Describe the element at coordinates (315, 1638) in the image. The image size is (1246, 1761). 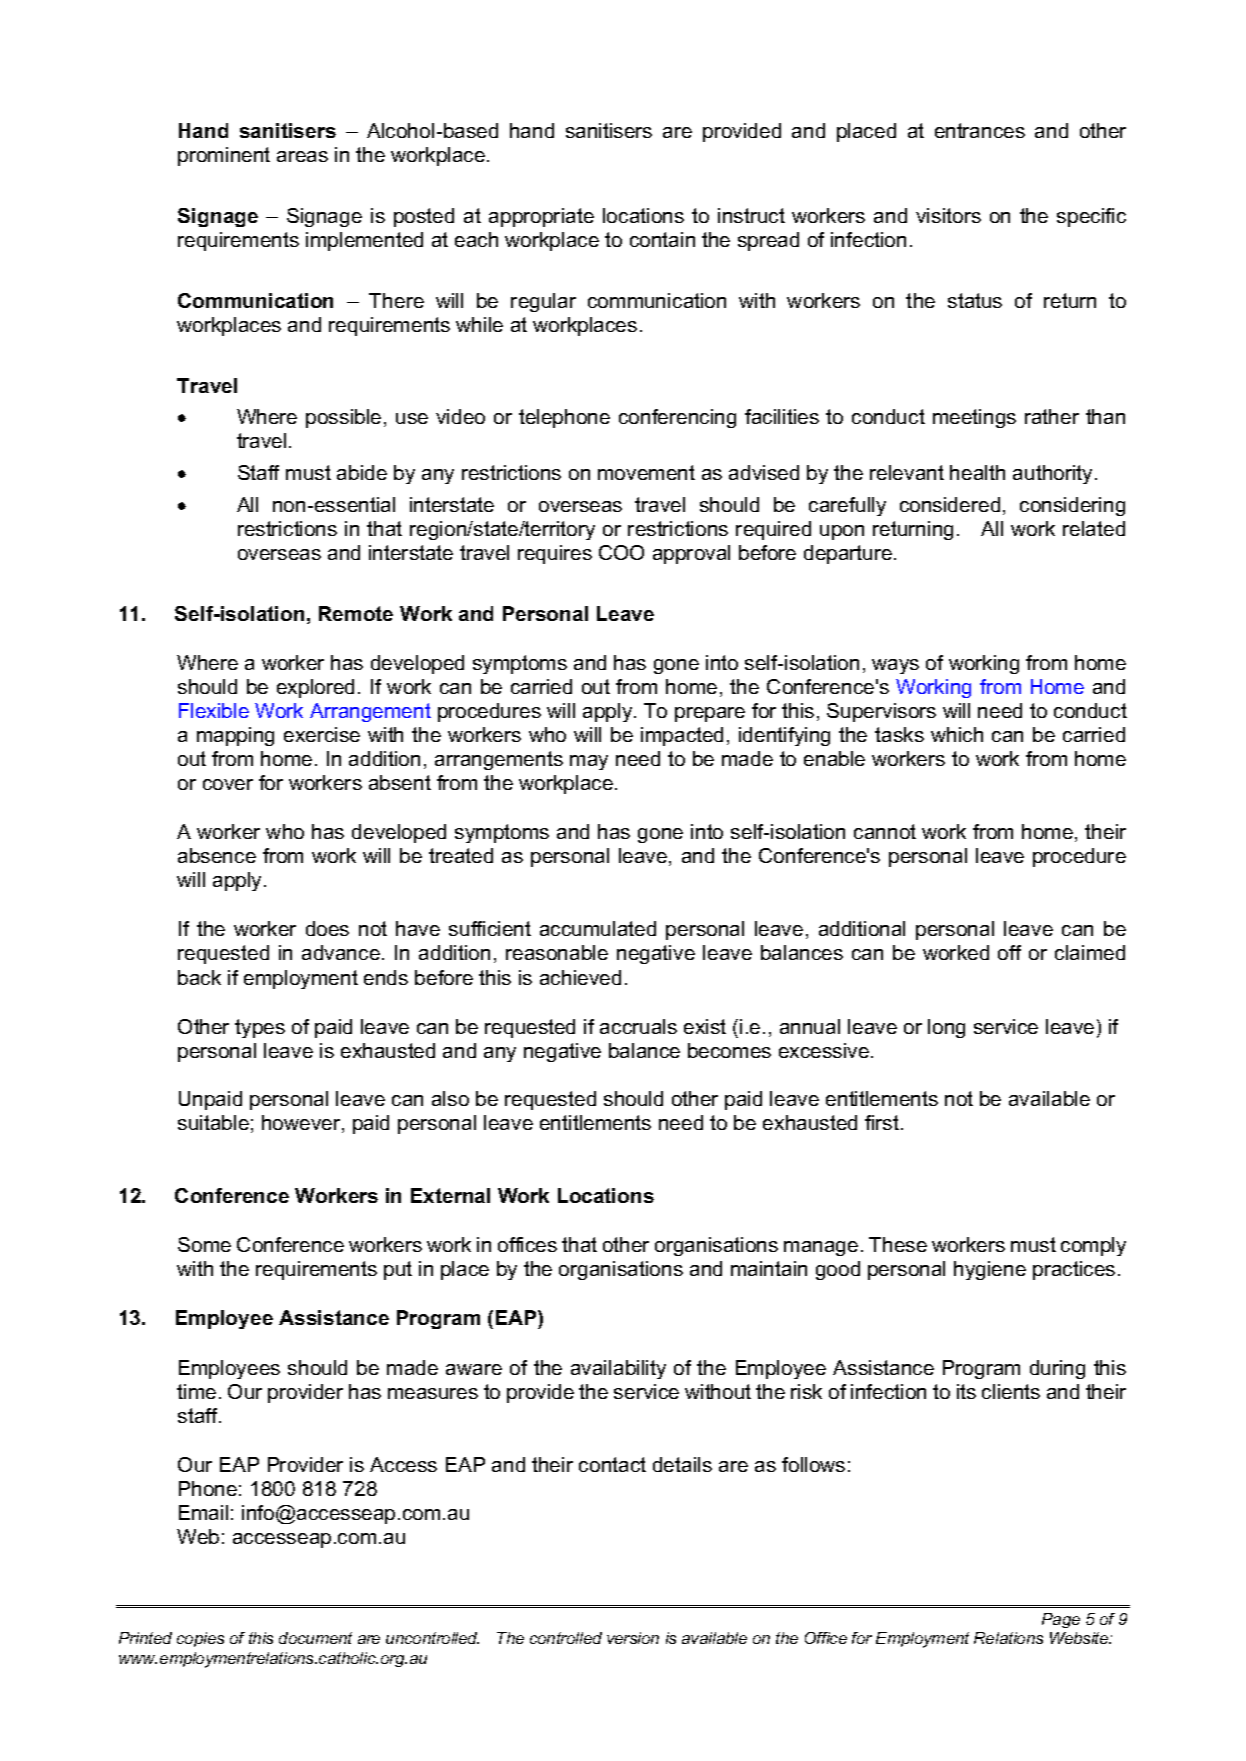
I see `document` at that location.
